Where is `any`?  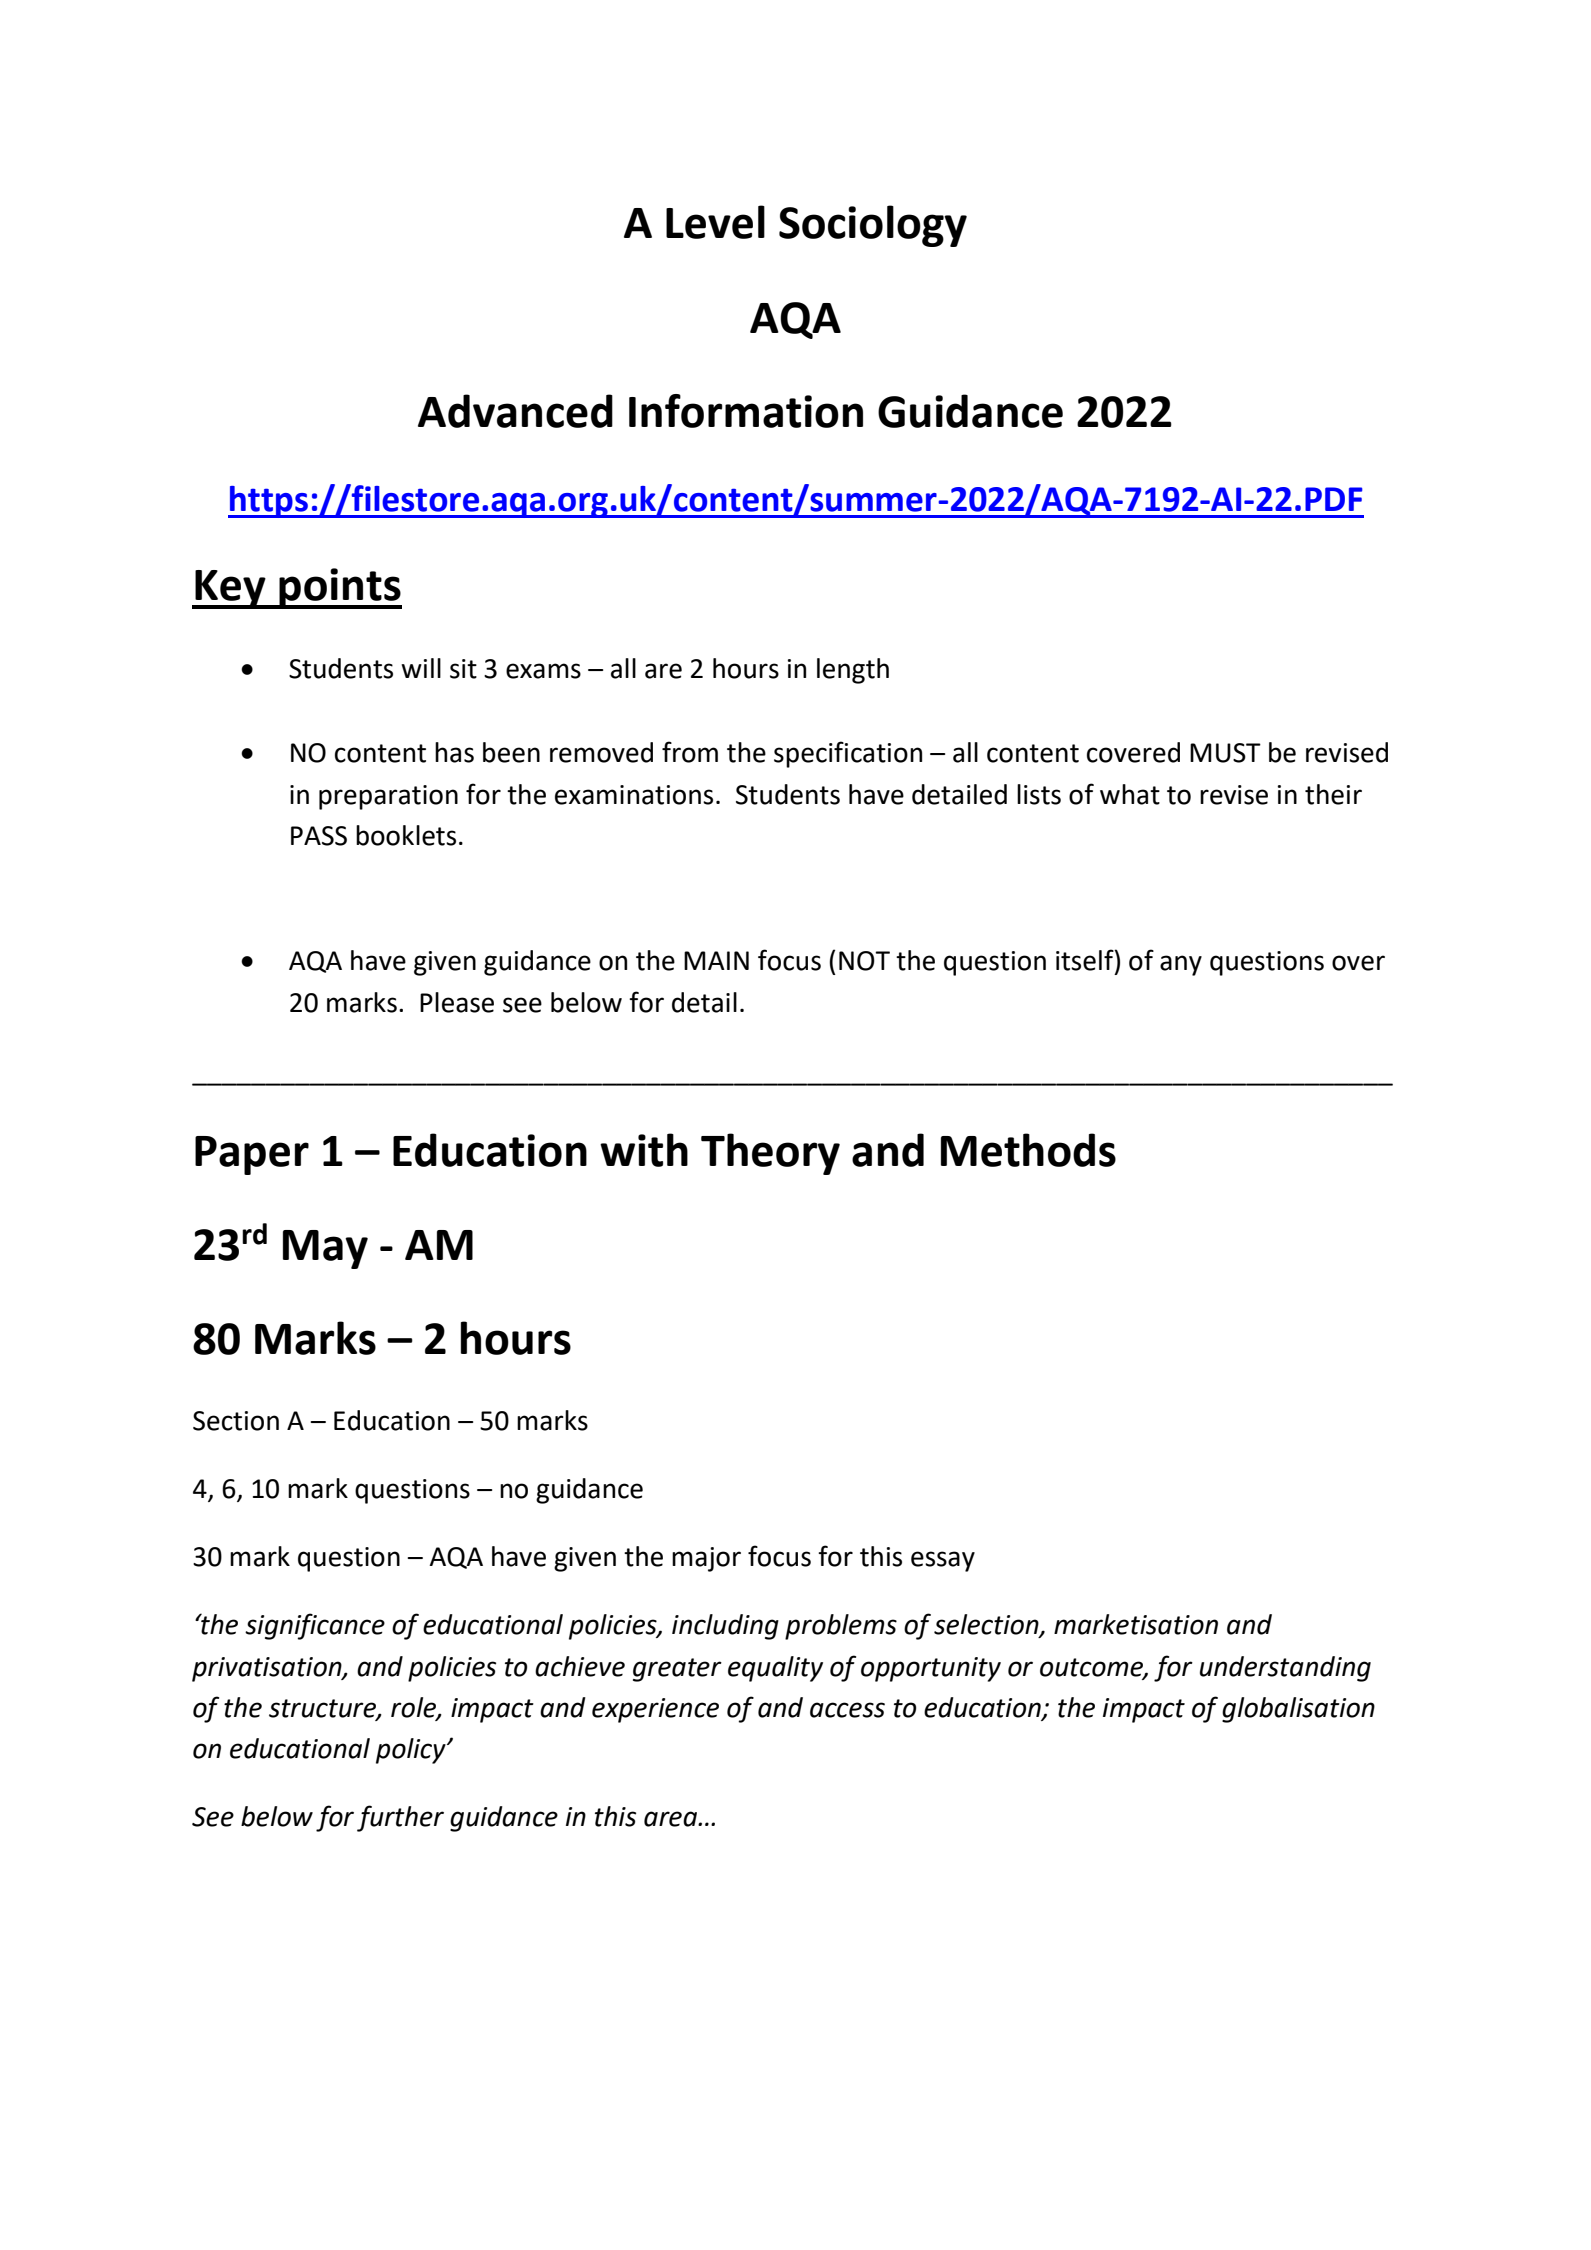
any is located at coordinates (1181, 965).
